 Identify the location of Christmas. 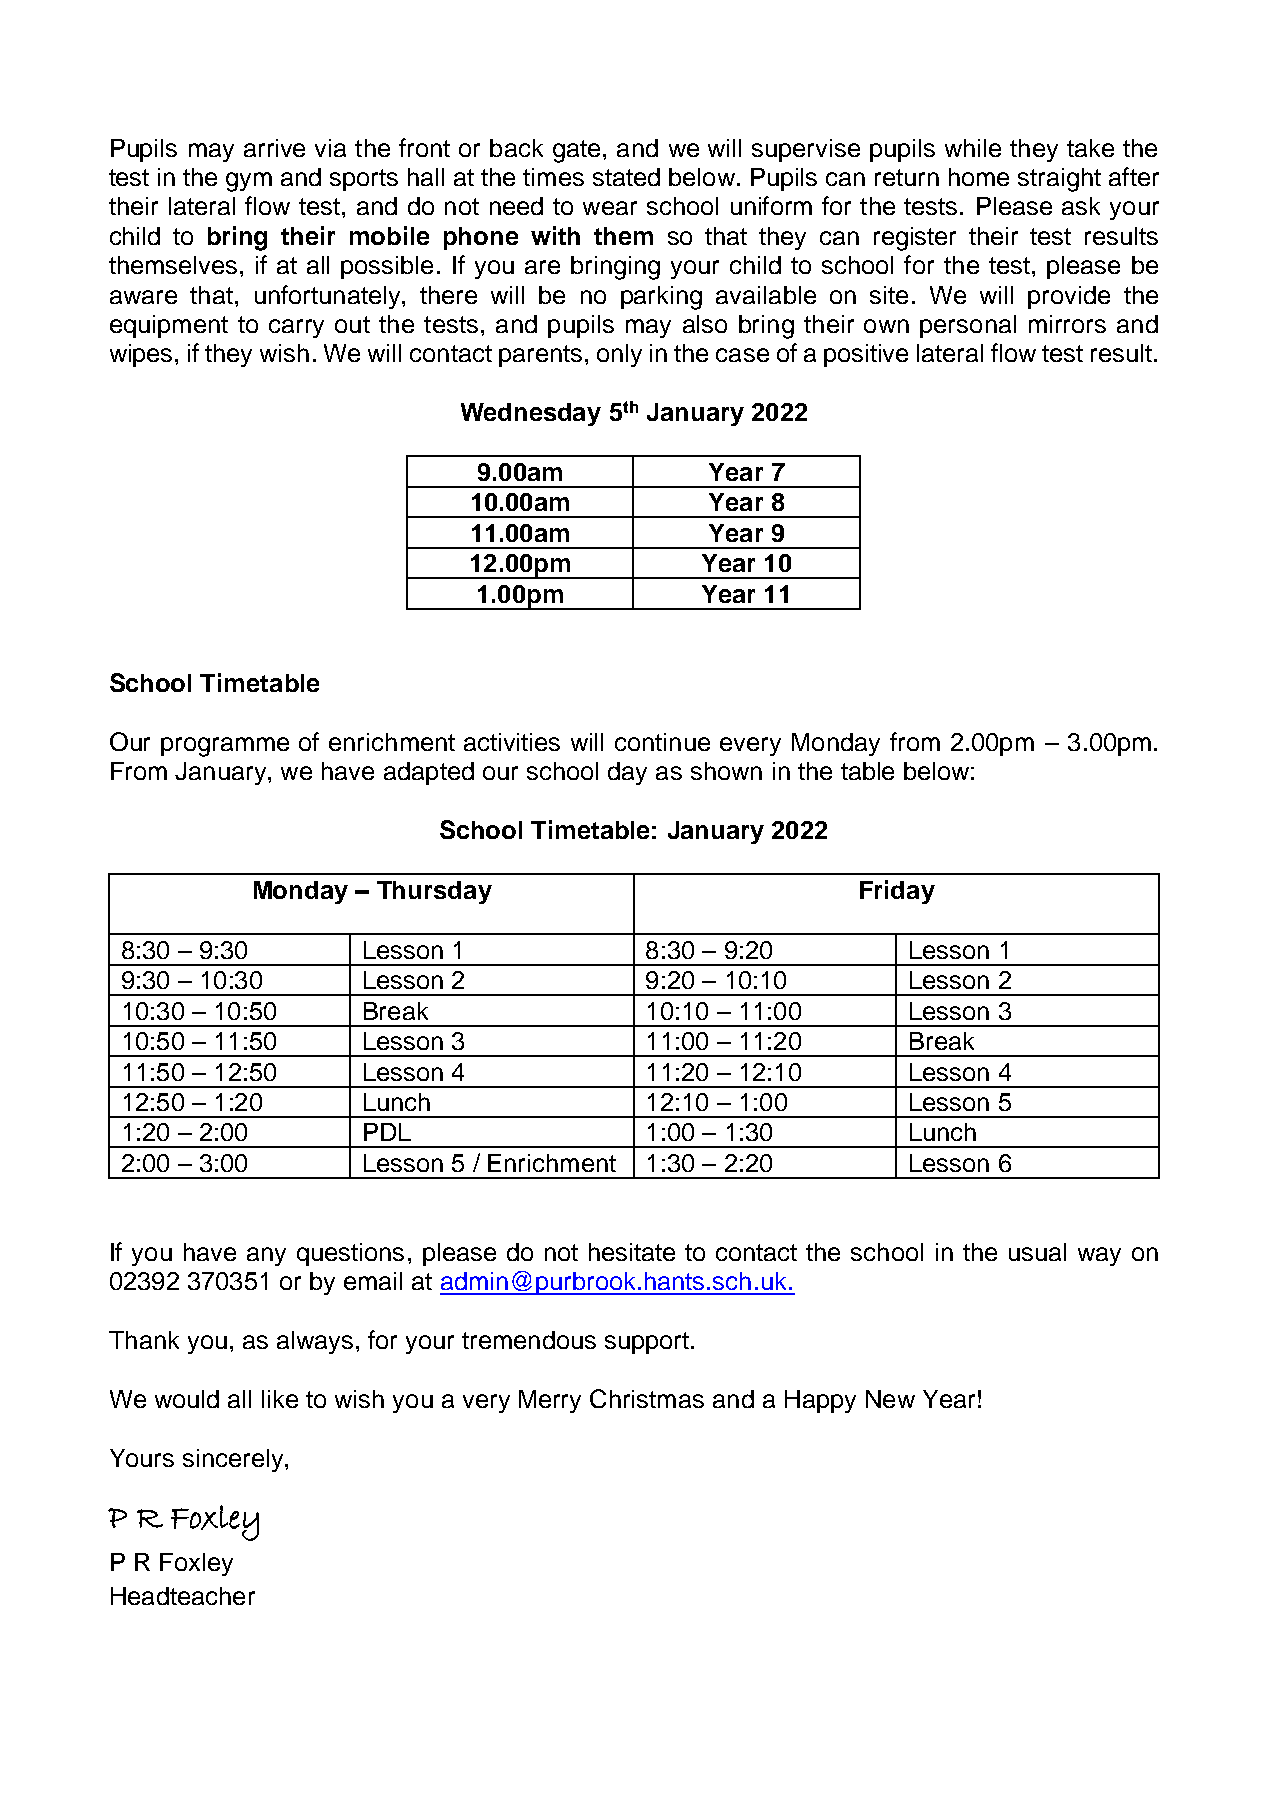
(647, 1398).
